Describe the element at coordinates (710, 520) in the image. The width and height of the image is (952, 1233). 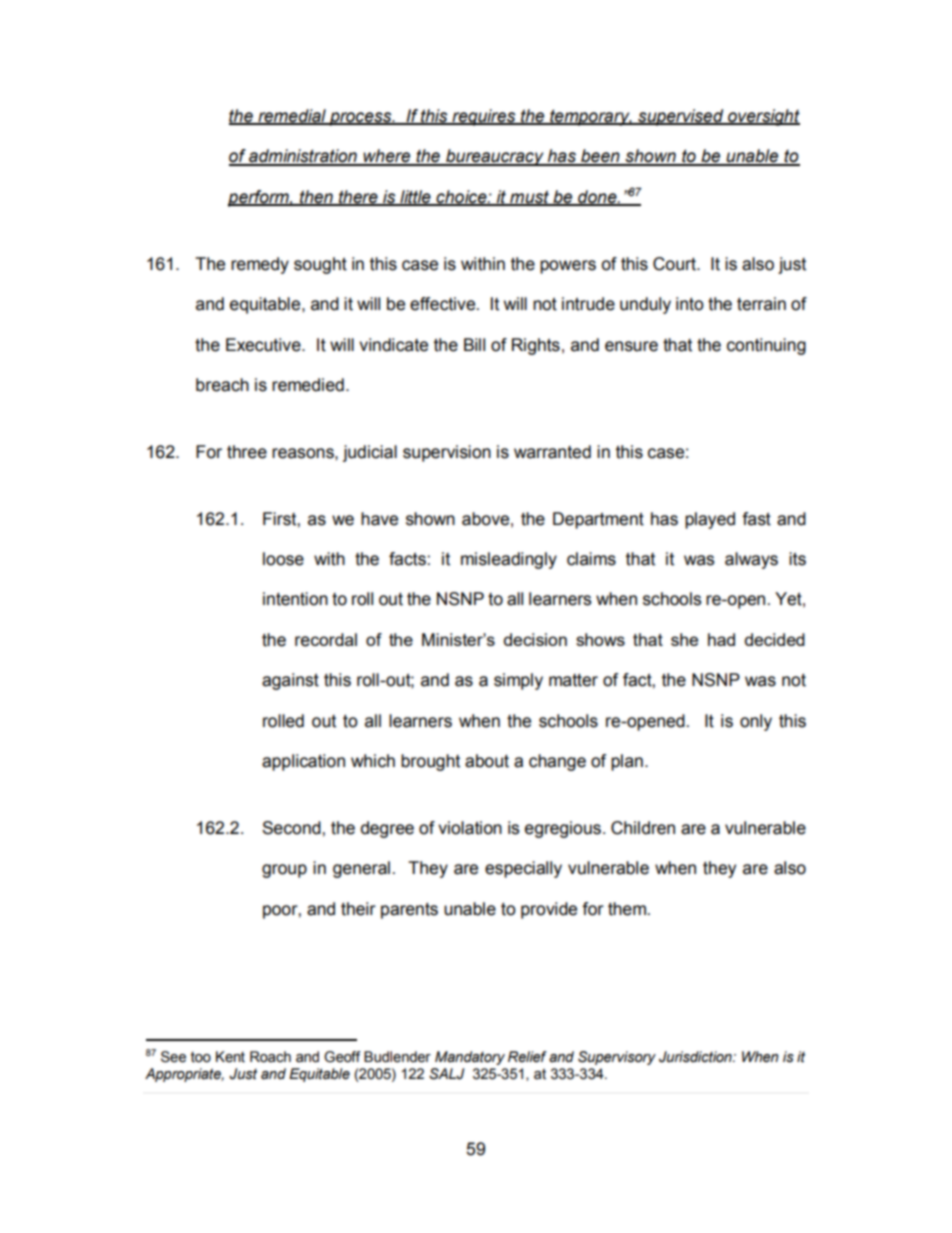
I see `played` at that location.
